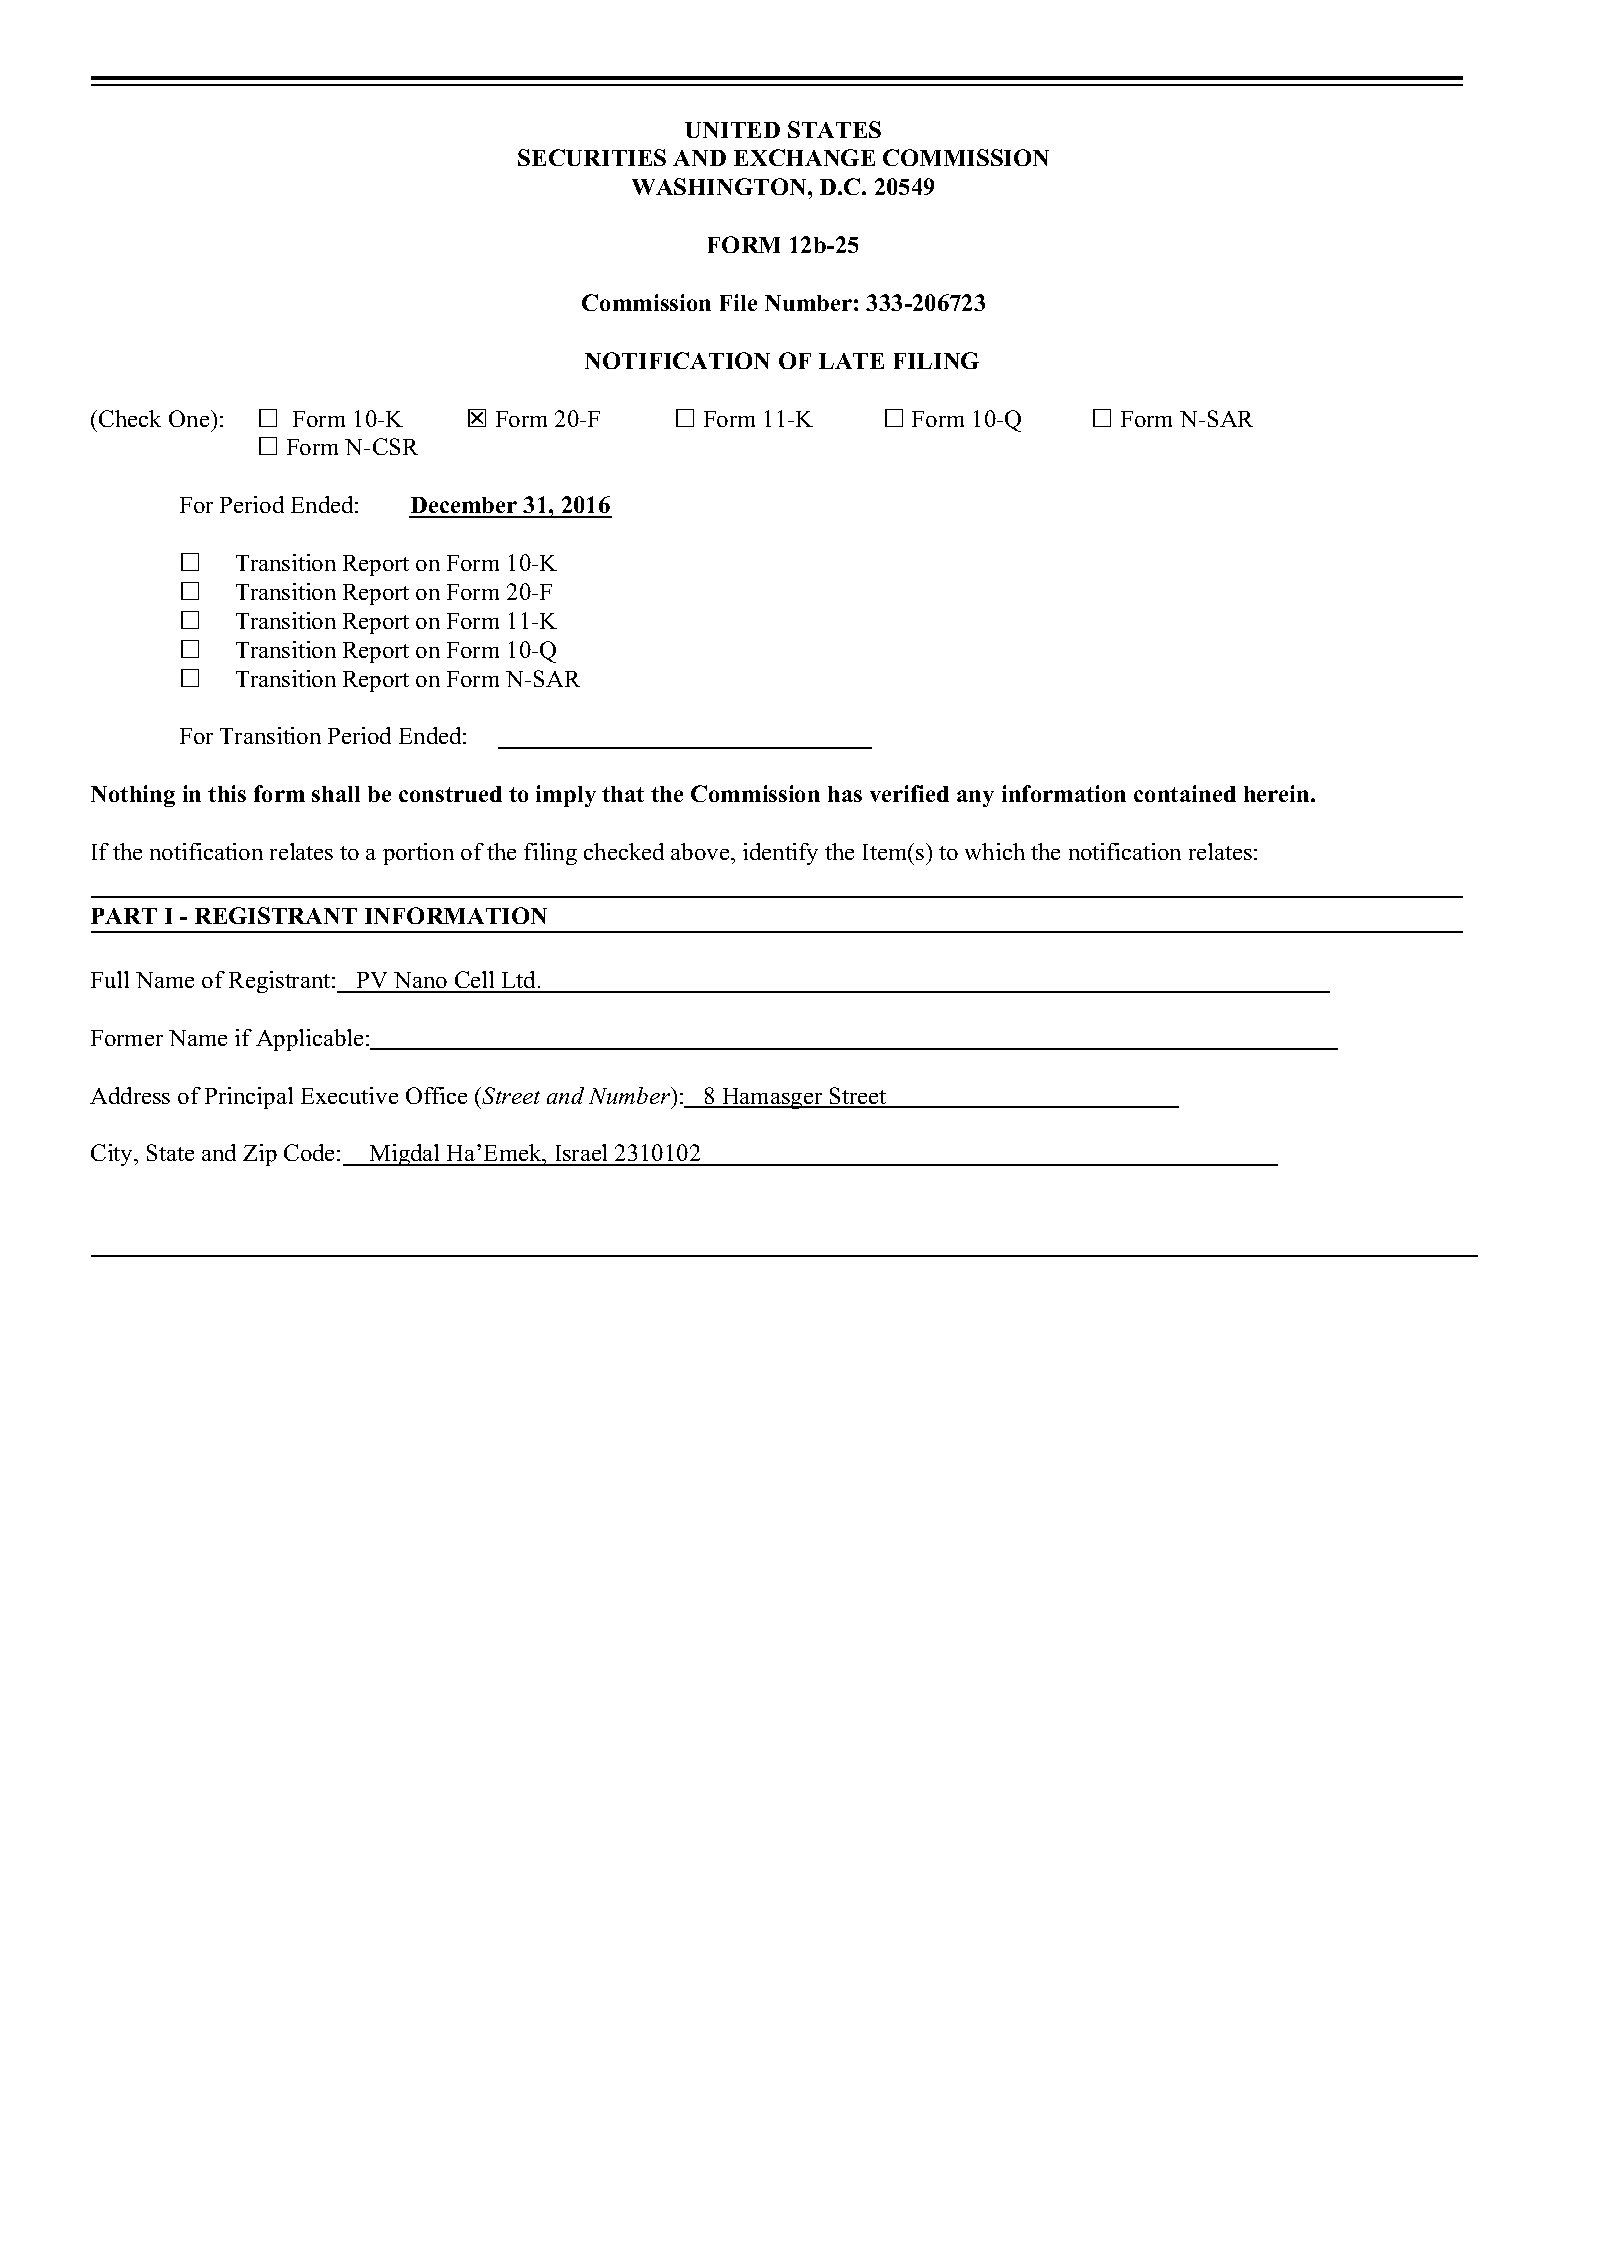  What do you see at coordinates (581, 1154) in the page?
I see `Israel` at bounding box center [581, 1154].
